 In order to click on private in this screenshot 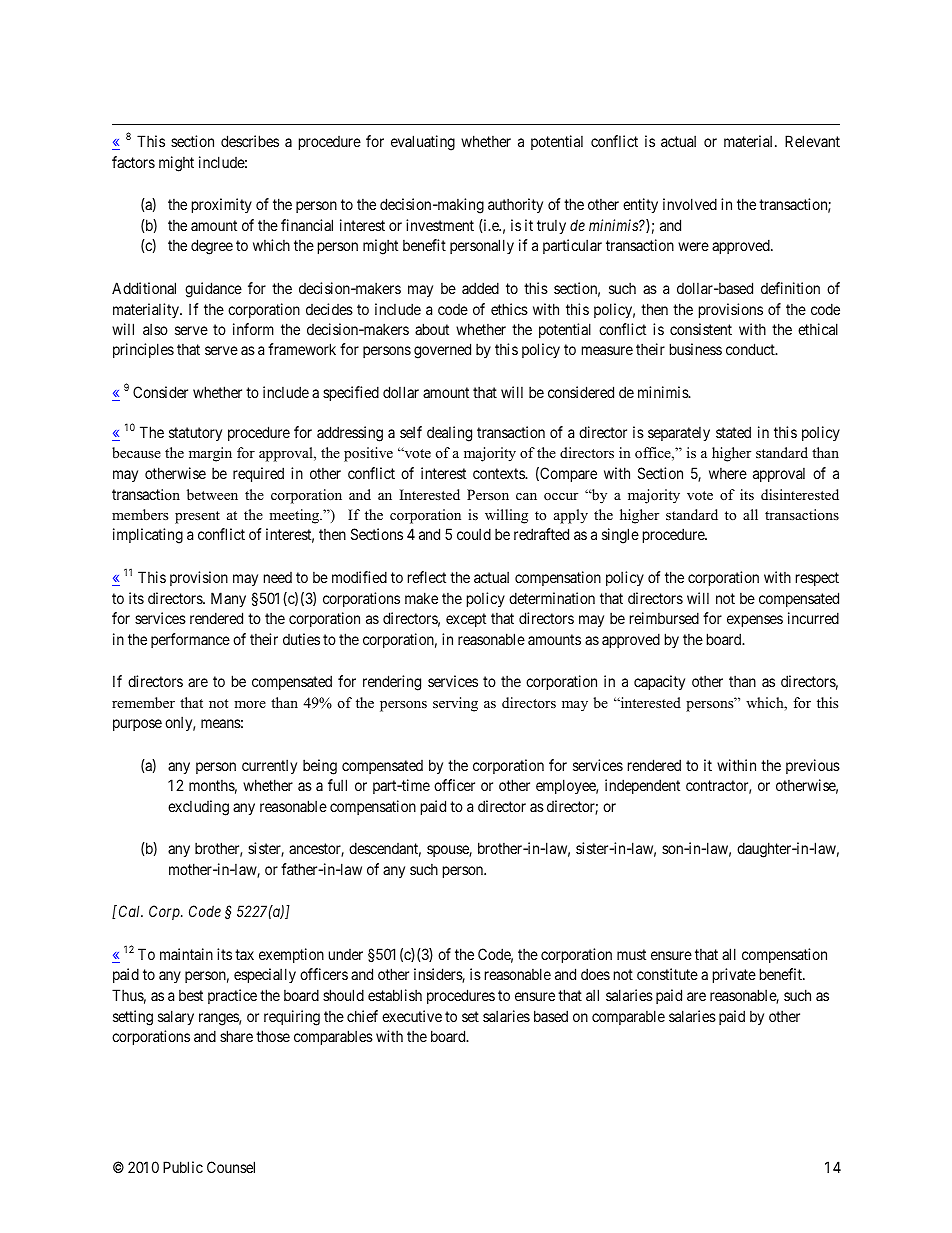, I will do `click(734, 975)`.
